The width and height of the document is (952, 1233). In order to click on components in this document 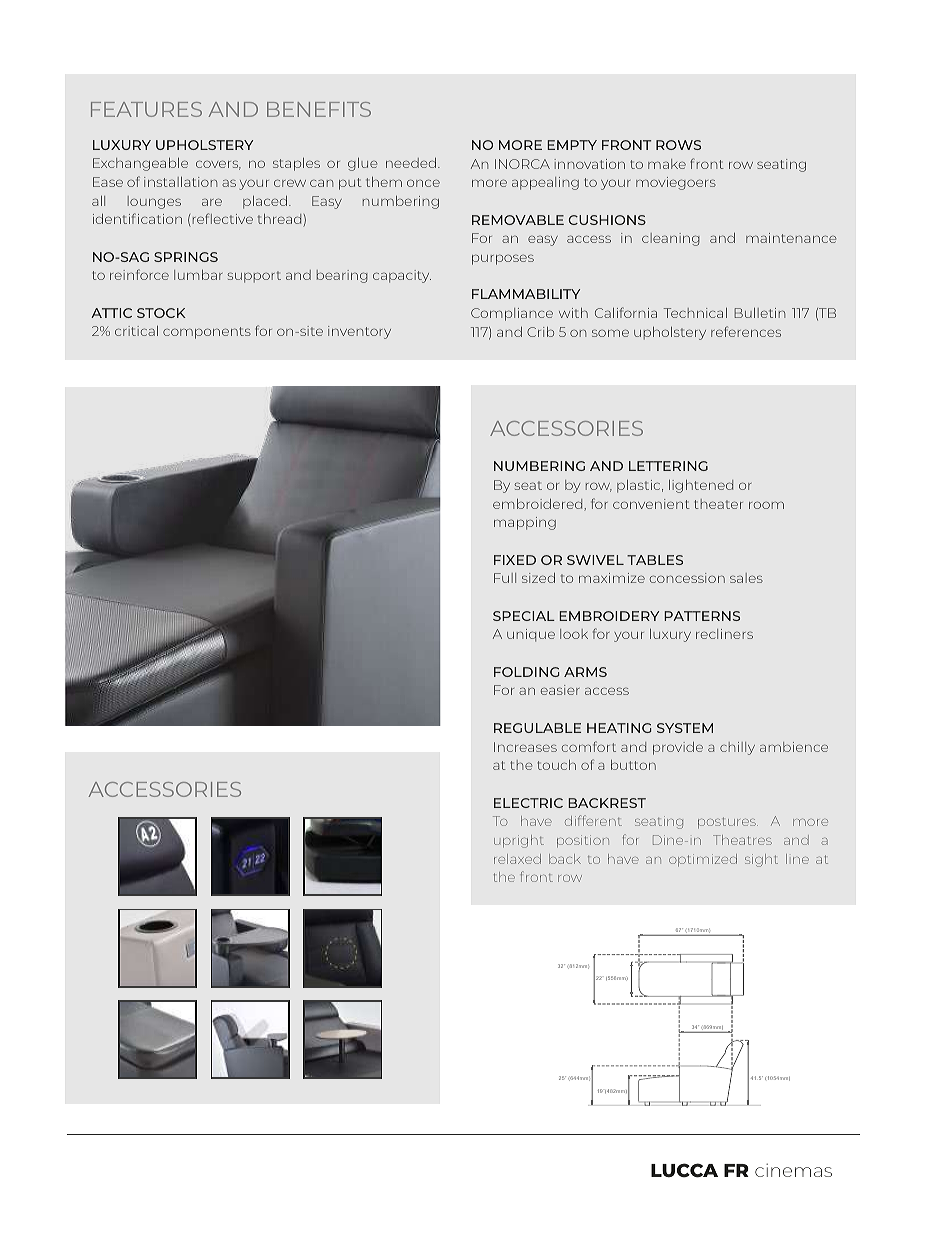, I will do `click(207, 333)`.
